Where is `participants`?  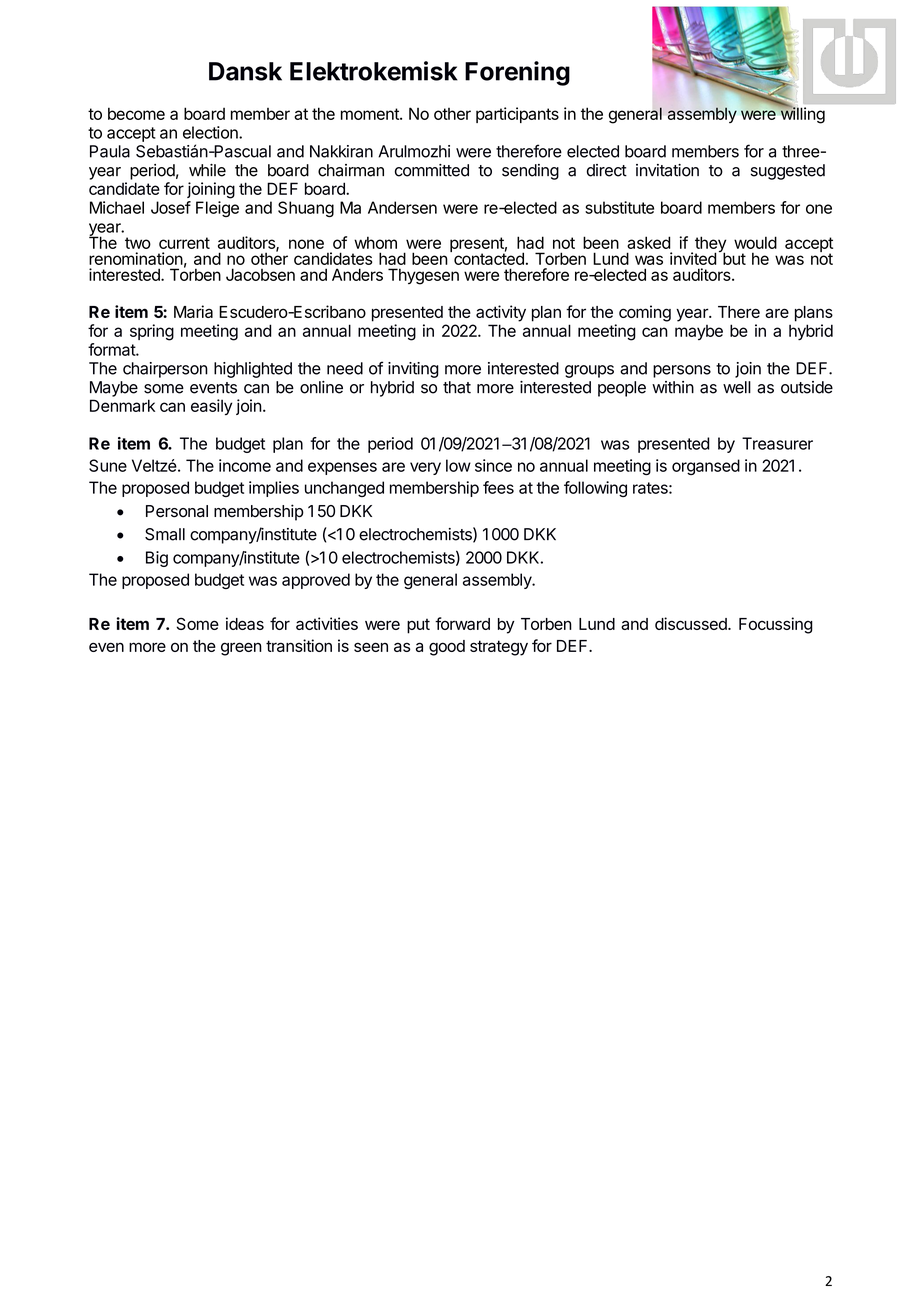 participants is located at coordinates (517, 115).
